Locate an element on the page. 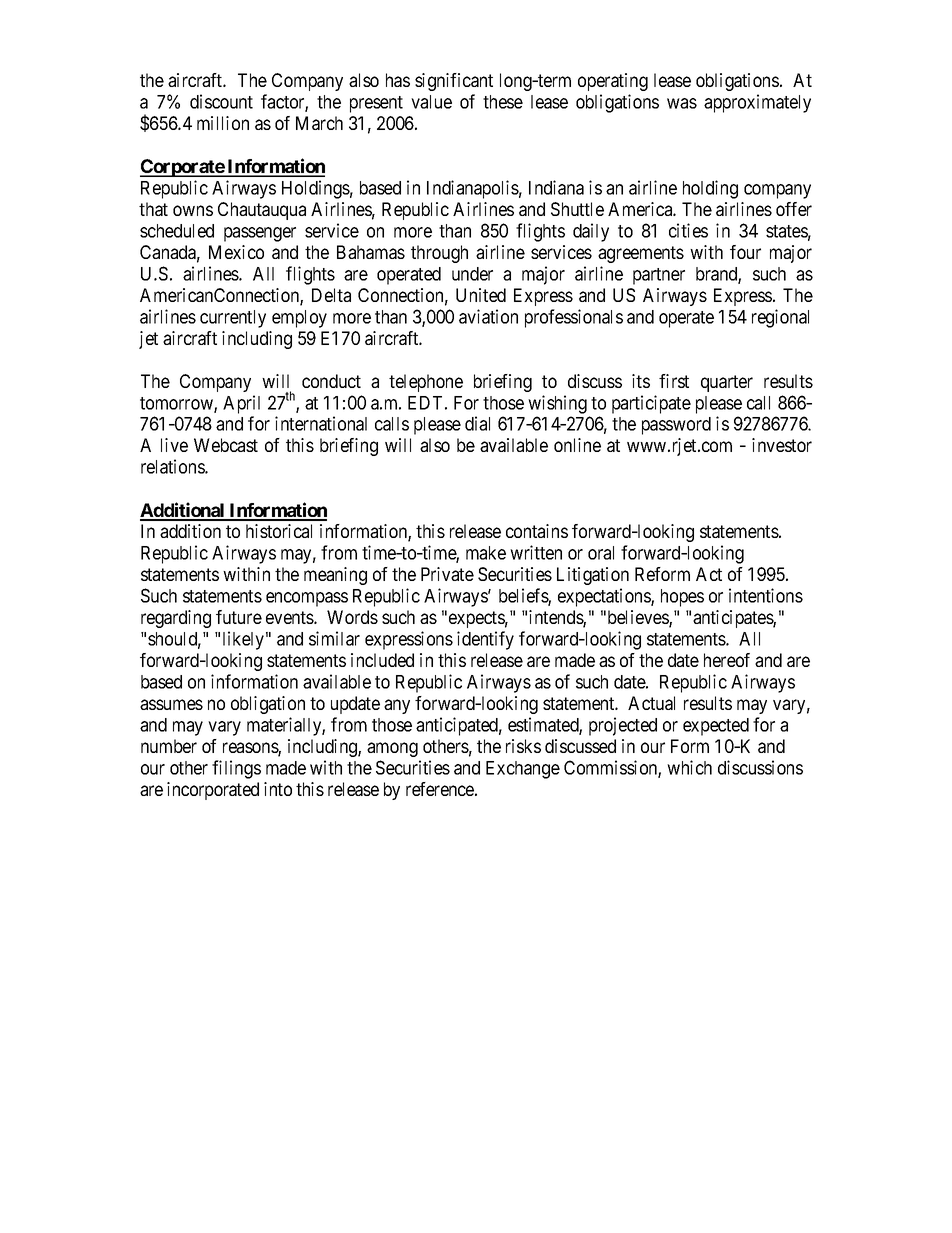 This document has height=1233, width=952. password is located at coordinates (676, 426).
